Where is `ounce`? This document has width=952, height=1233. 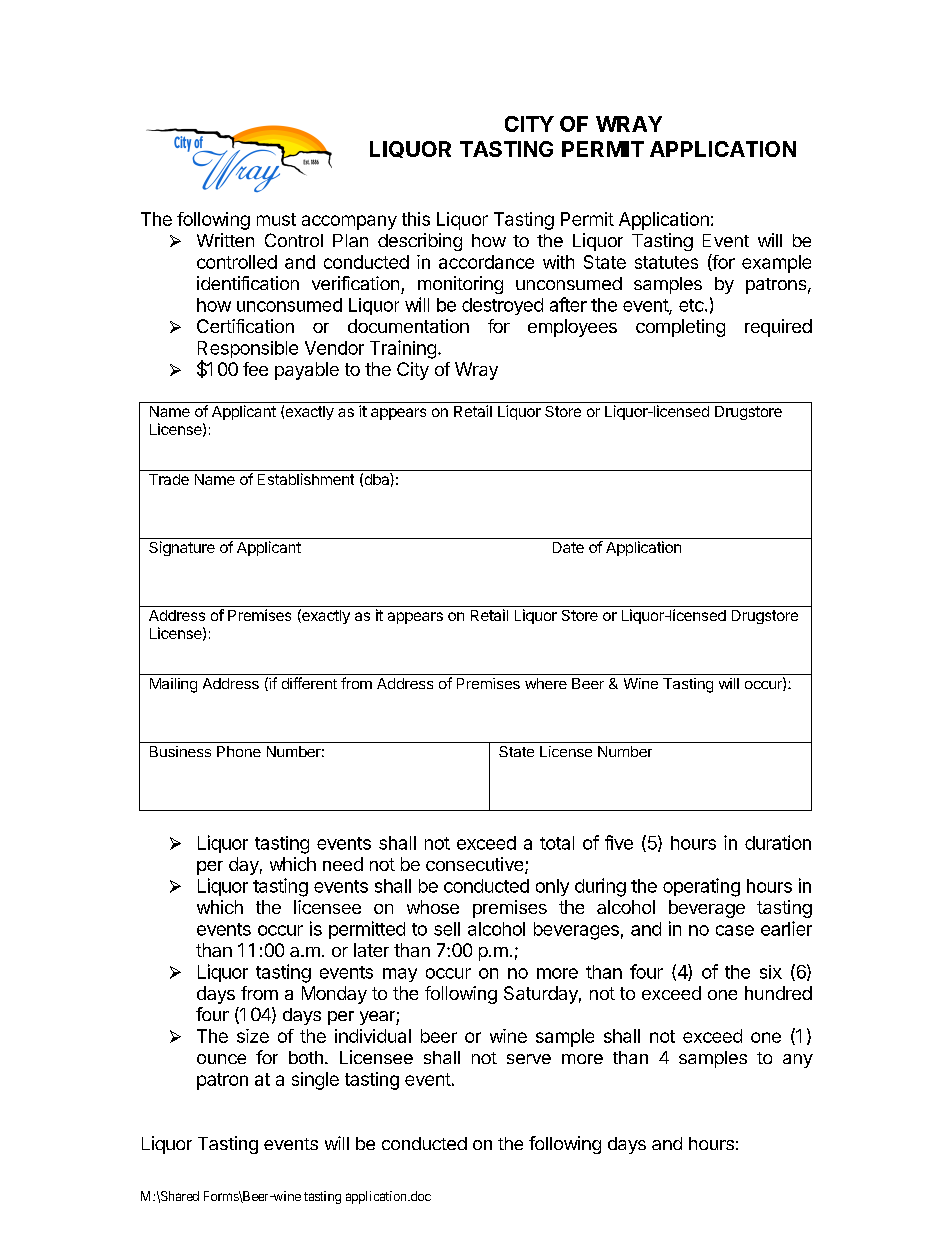
ounce is located at coordinates (221, 1059).
